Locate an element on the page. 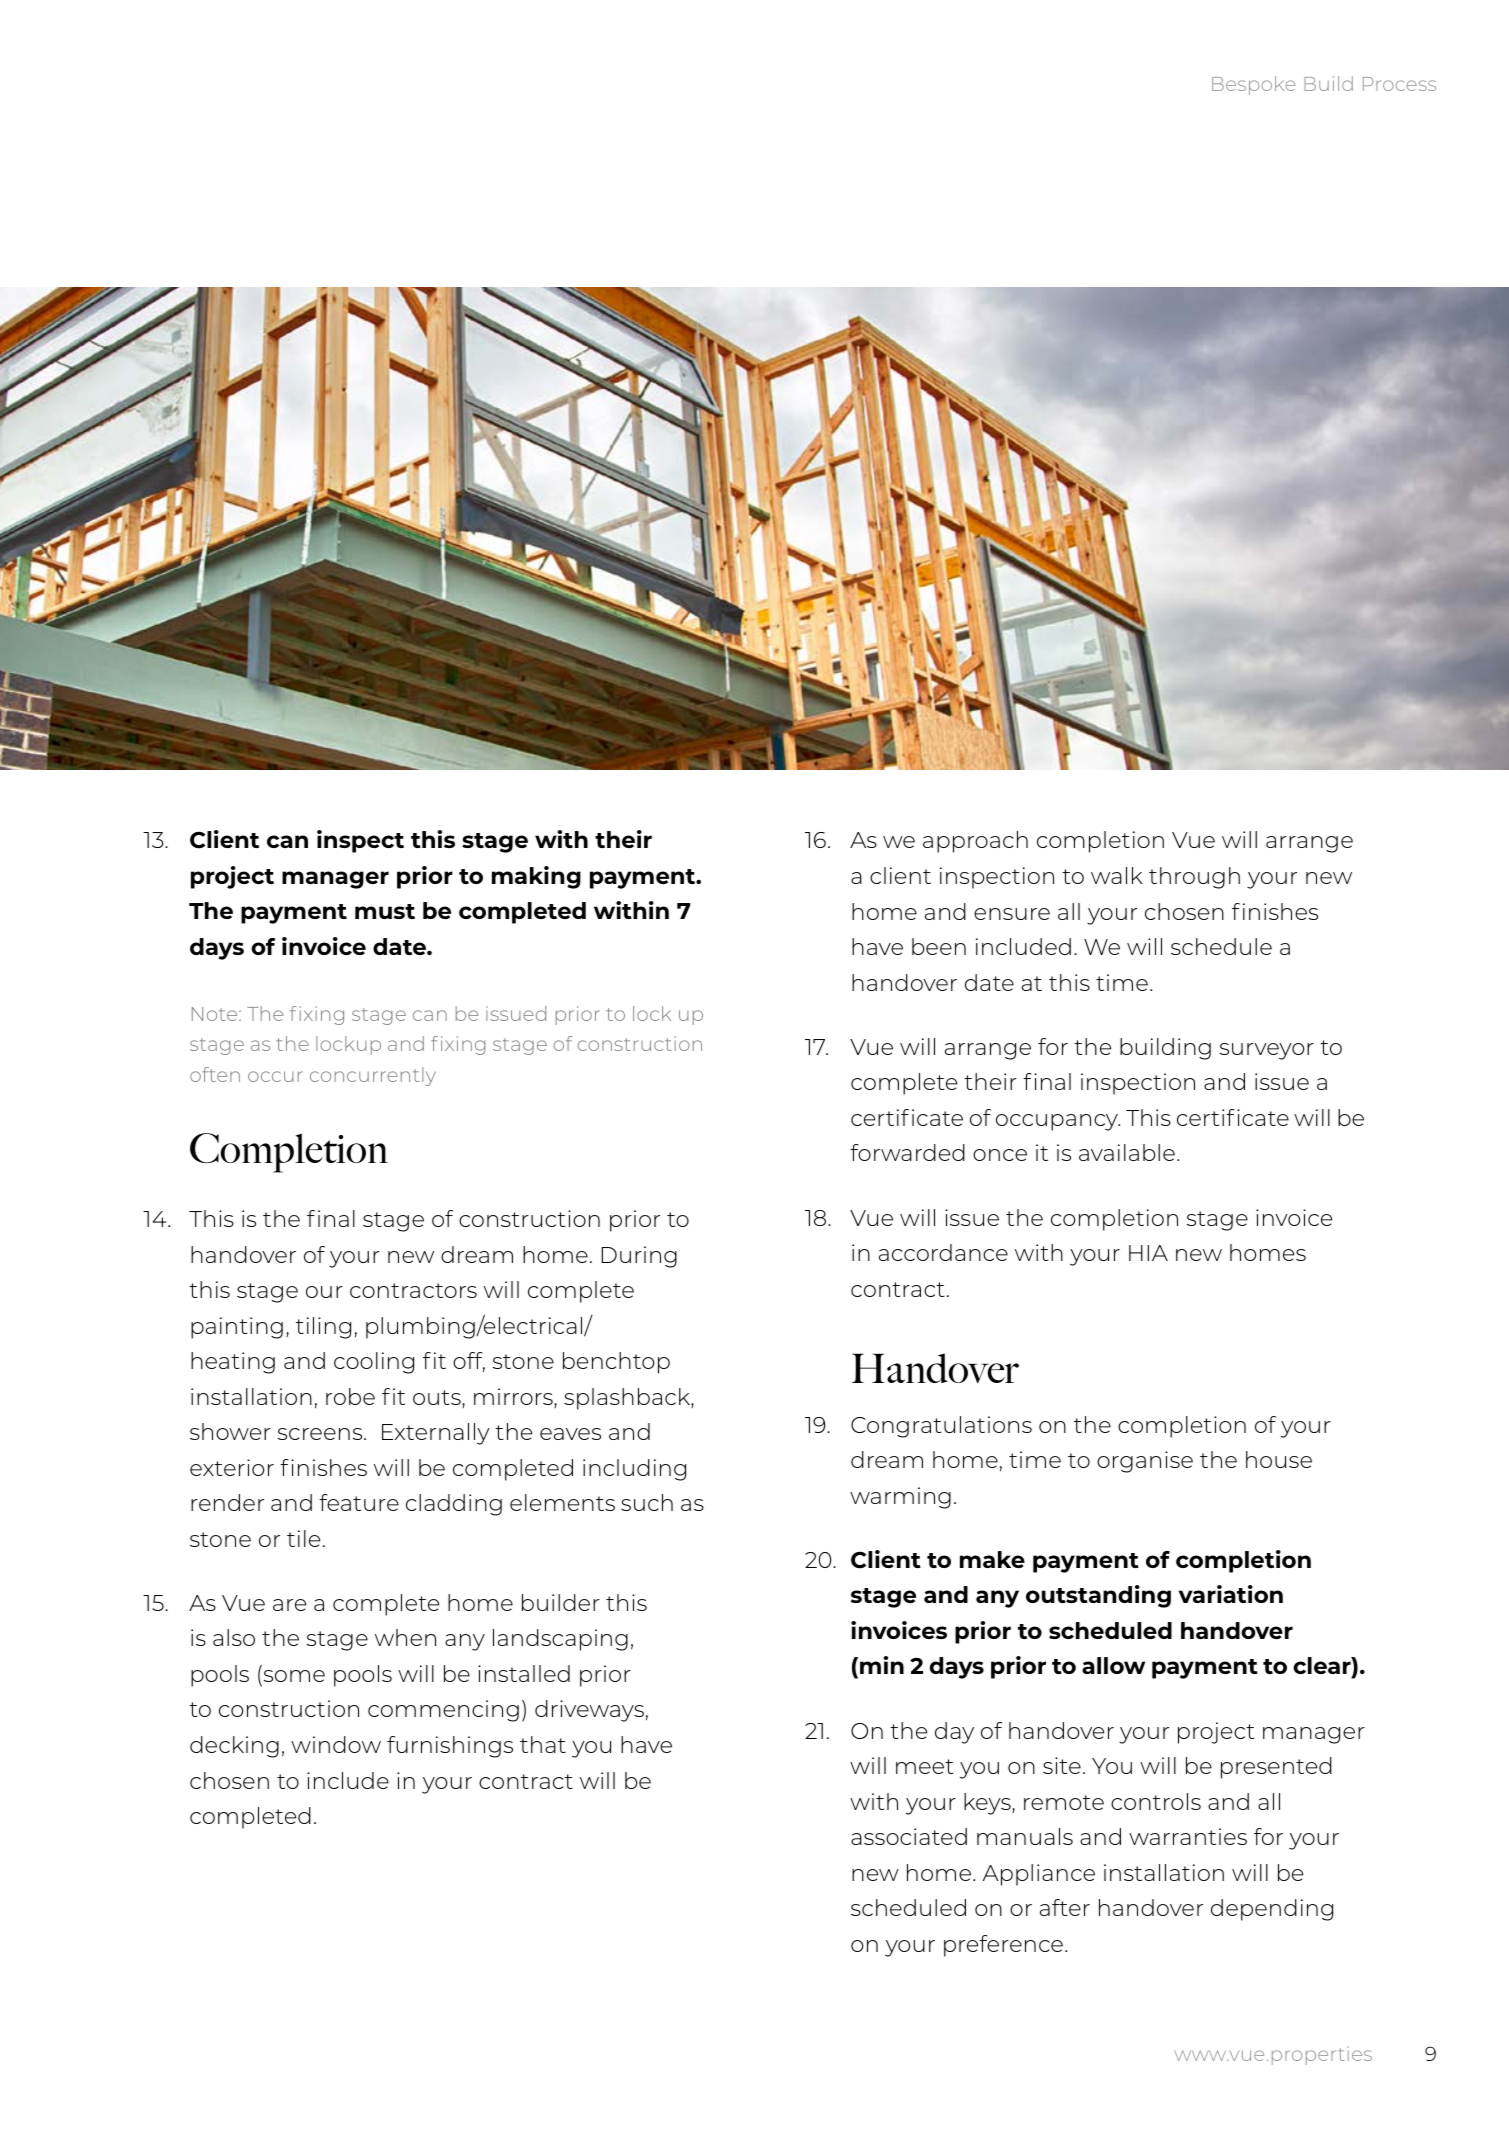  associated is located at coordinates (909, 1836).
